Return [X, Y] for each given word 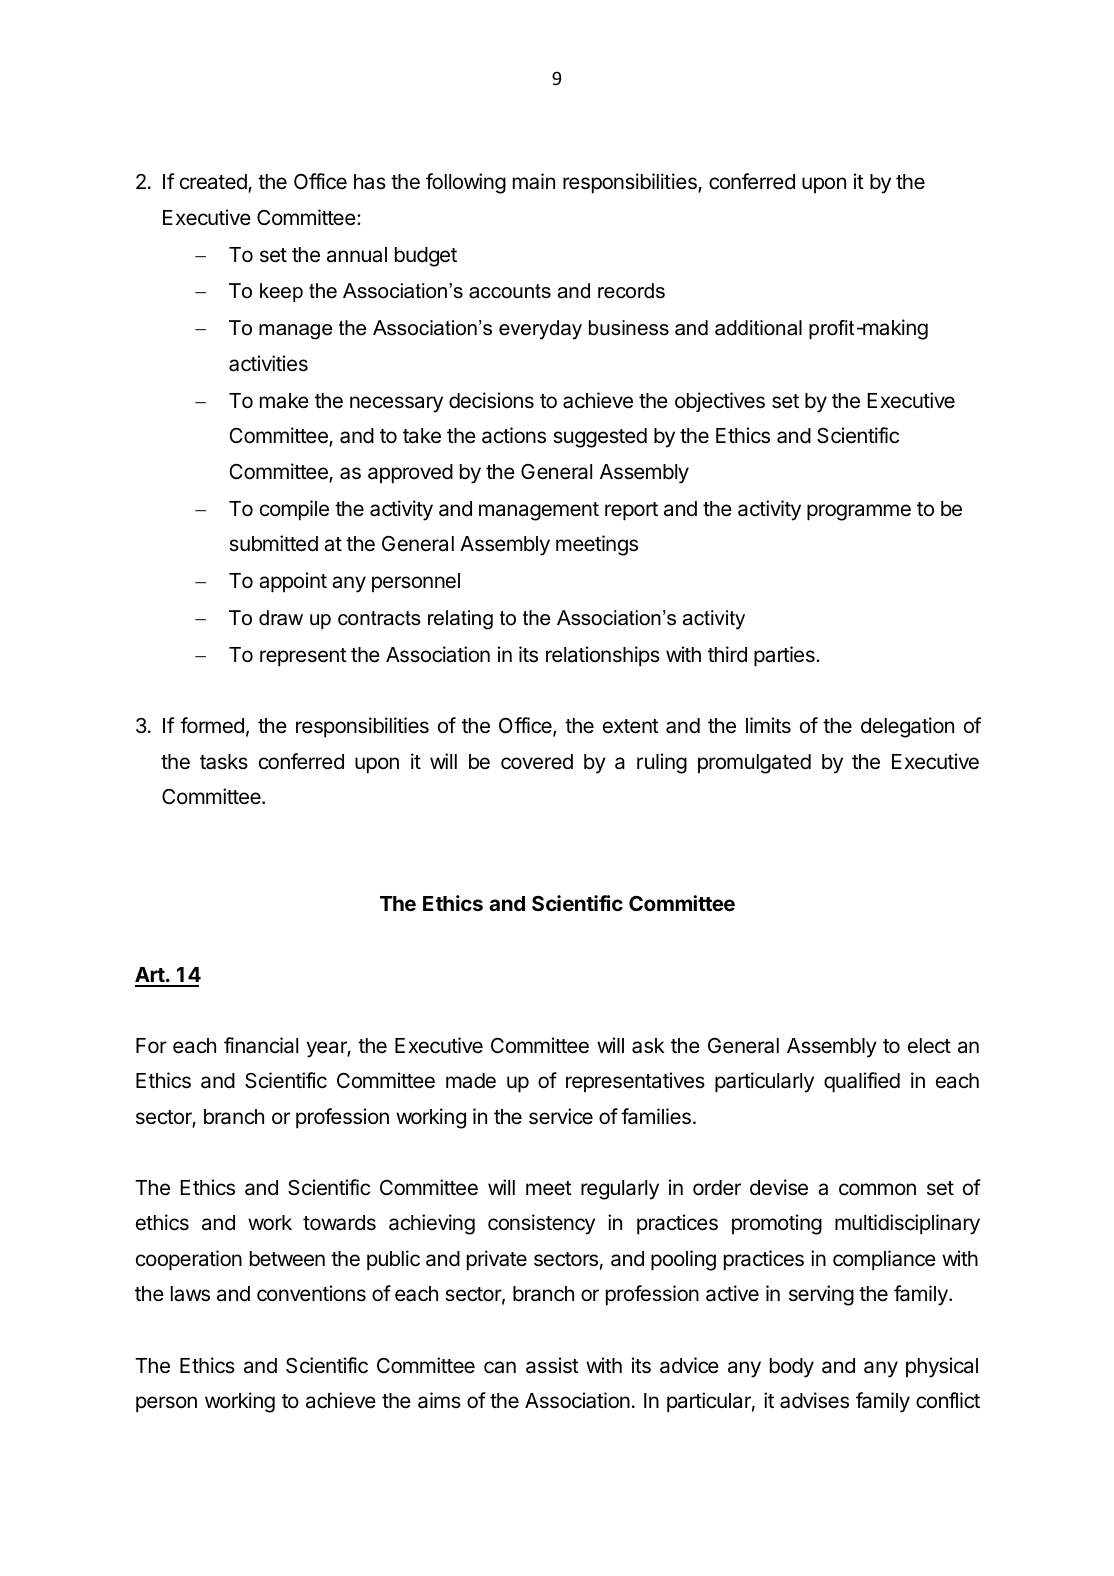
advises [814, 1400]
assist [552, 1365]
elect [929, 1046]
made [471, 1081]
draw [281, 618]
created [214, 183]
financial [261, 1045]
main [534, 181]
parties [785, 656]
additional [758, 328]
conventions [311, 1293]
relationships [603, 656]
